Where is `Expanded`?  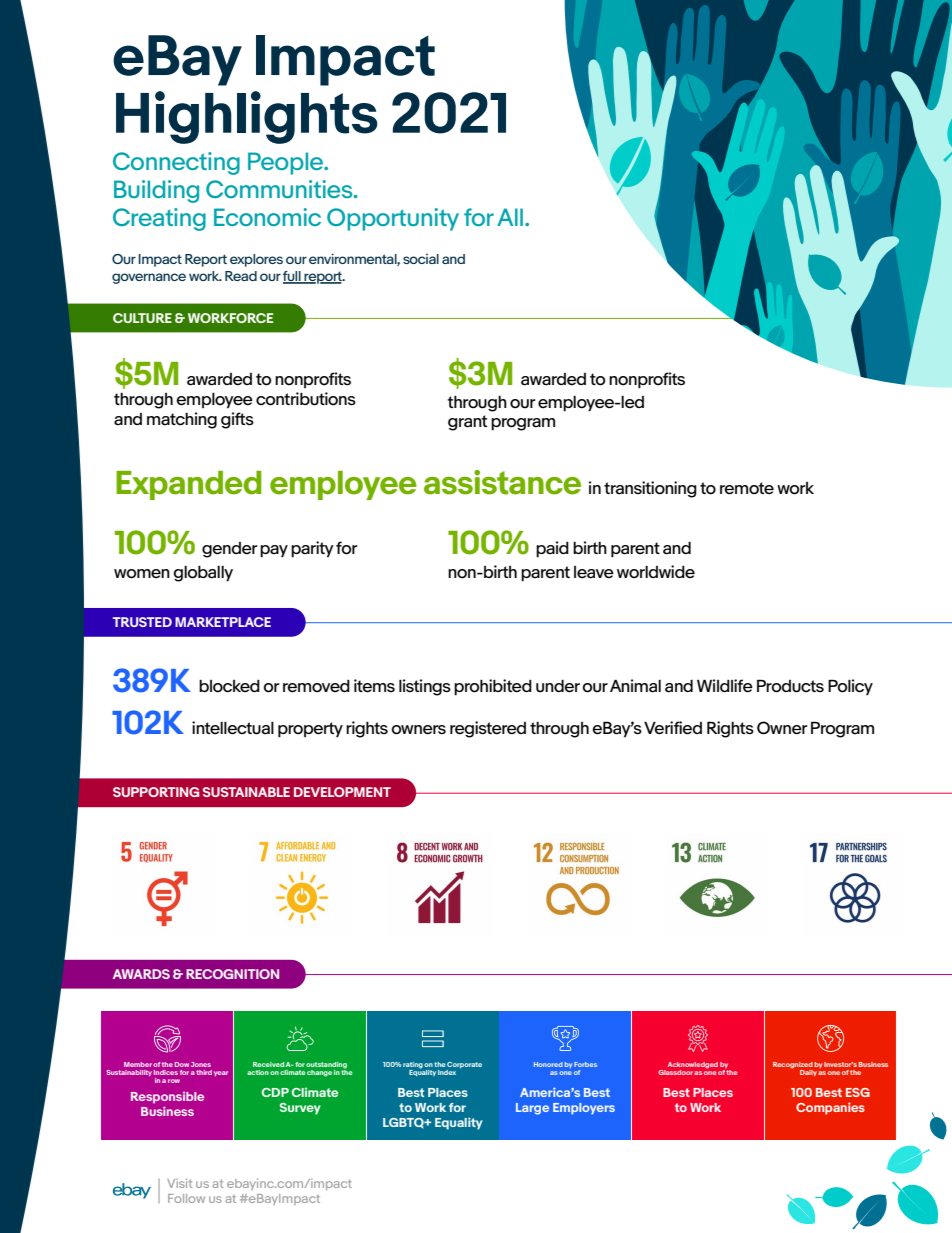 Expanded is located at coordinates (189, 485).
